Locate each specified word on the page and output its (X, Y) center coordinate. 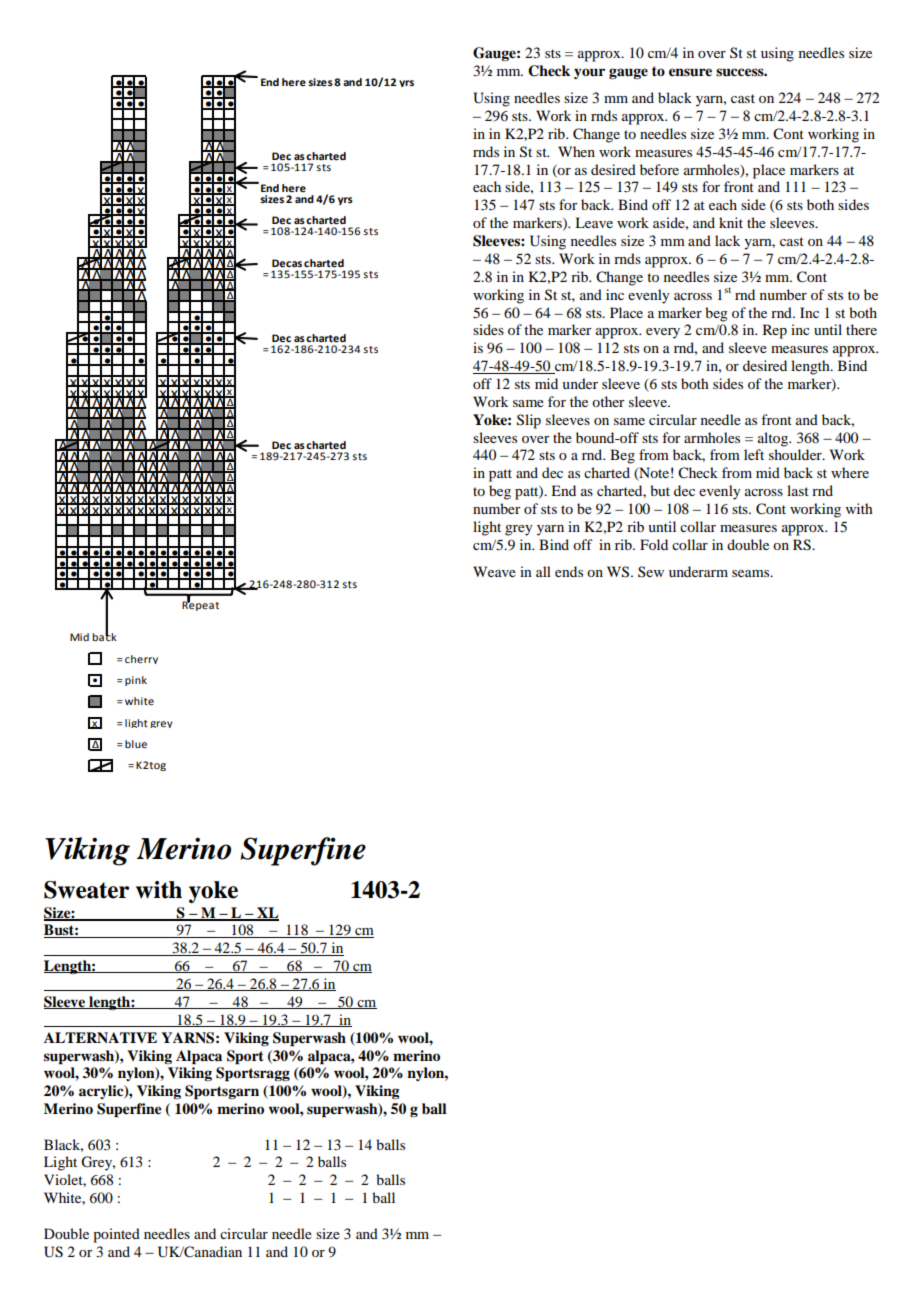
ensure (690, 72)
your (589, 73)
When (576, 151)
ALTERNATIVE (100, 1037)
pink (136, 681)
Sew (651, 571)
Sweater (86, 890)
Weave (494, 571)
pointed (116, 1235)
